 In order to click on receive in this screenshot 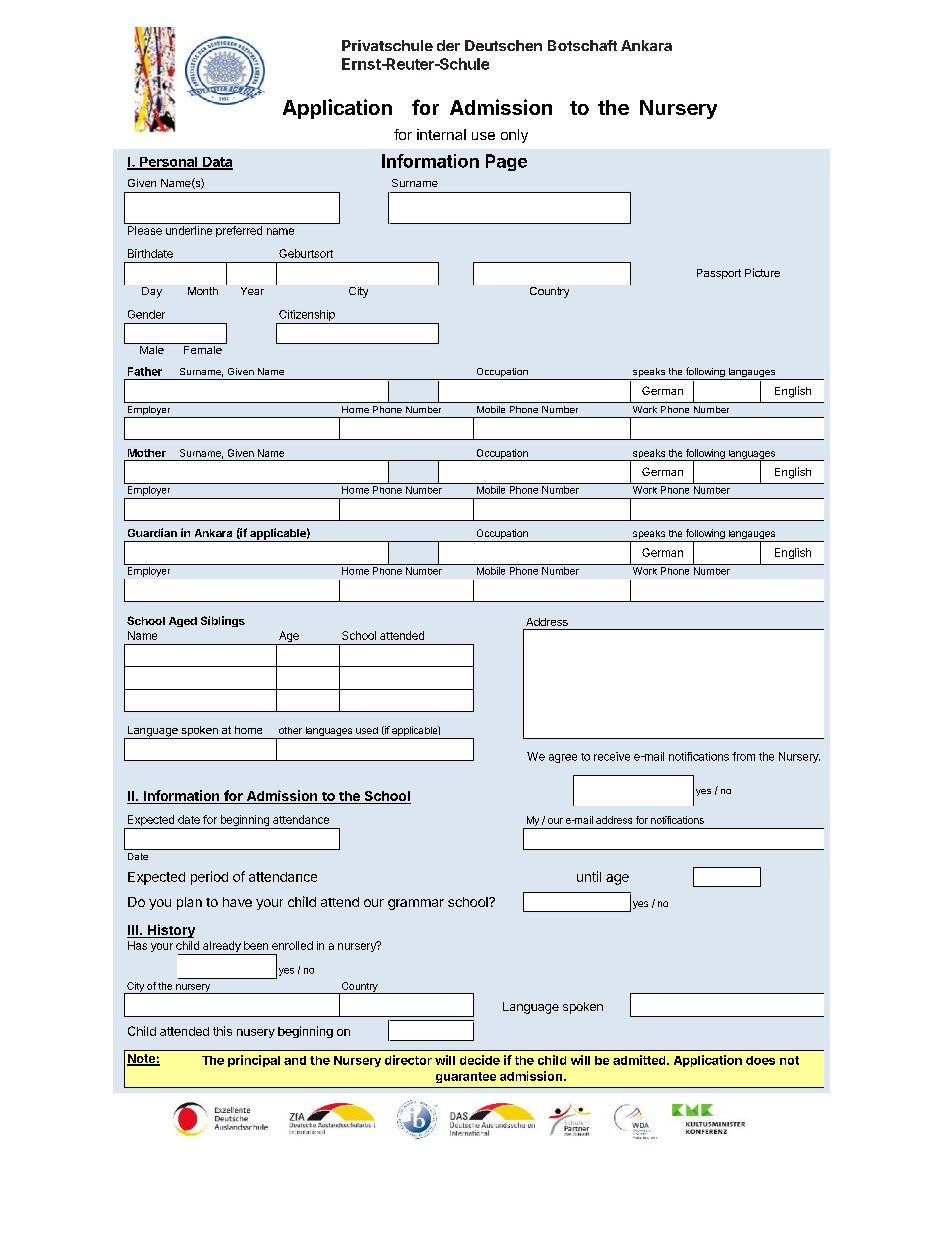, I will do `click(612, 756)`.
